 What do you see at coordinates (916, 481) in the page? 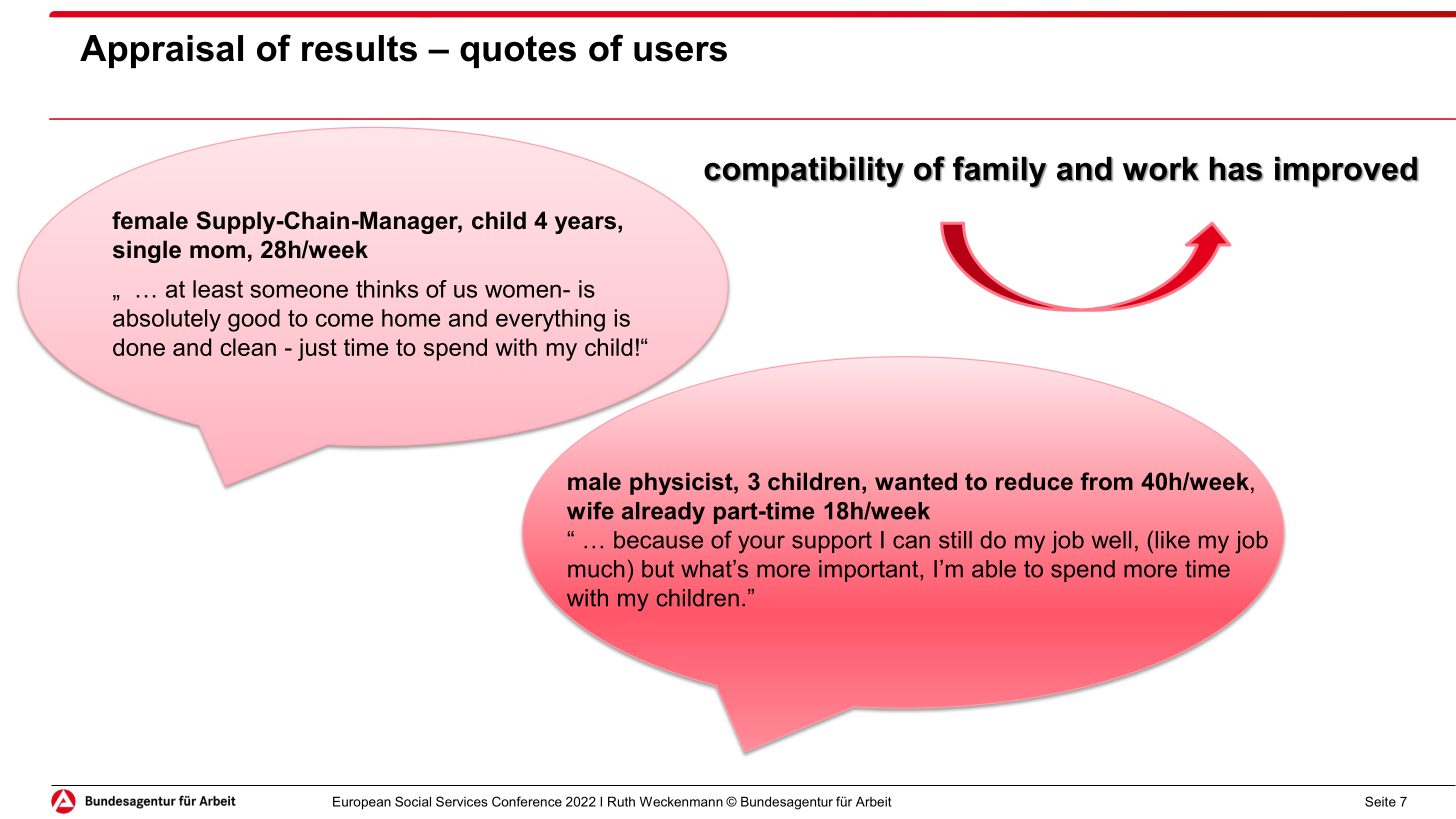
I see `wanted` at bounding box center [916, 481].
